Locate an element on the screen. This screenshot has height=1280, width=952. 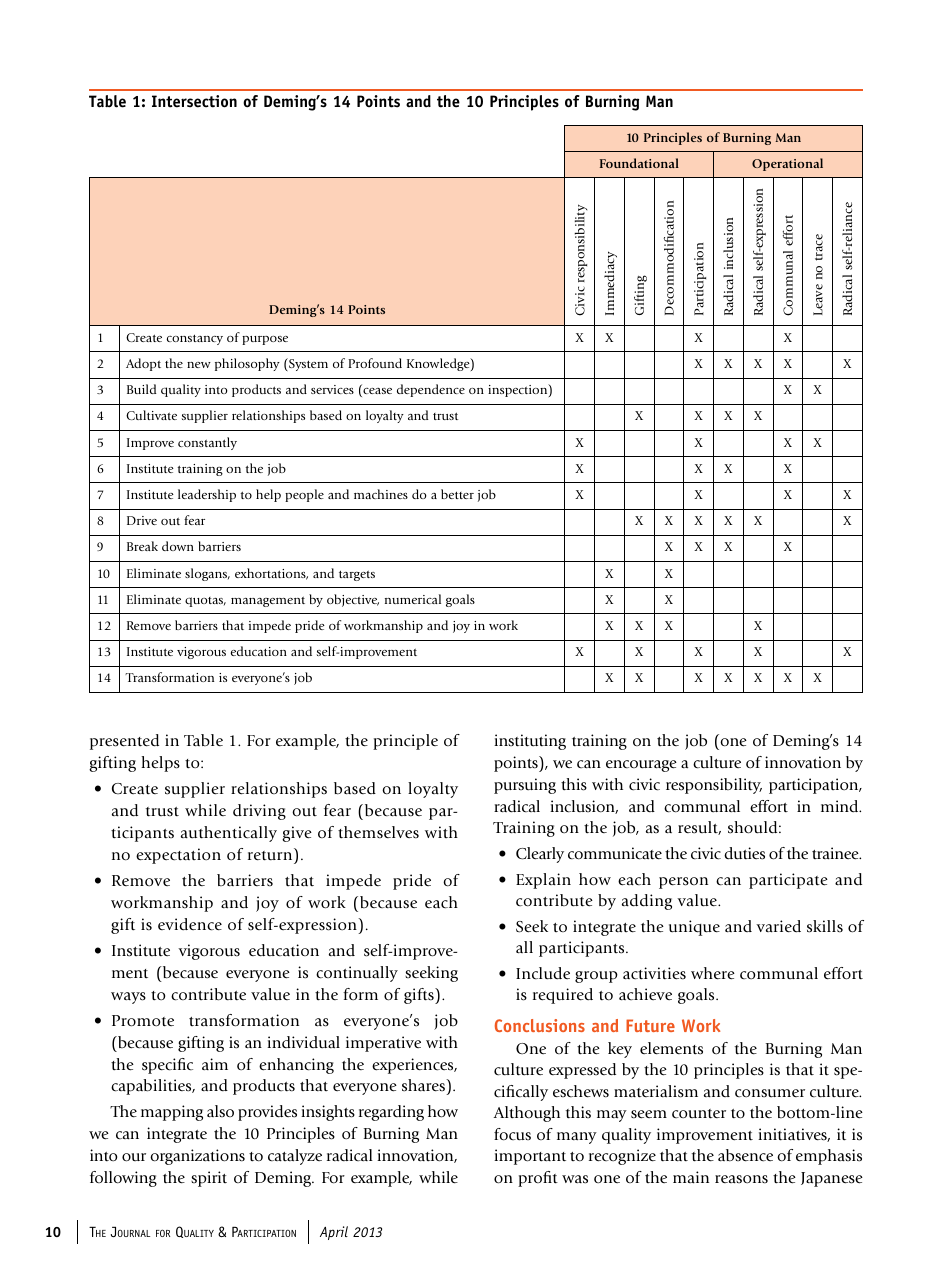
reasons is located at coordinates (741, 1179).
